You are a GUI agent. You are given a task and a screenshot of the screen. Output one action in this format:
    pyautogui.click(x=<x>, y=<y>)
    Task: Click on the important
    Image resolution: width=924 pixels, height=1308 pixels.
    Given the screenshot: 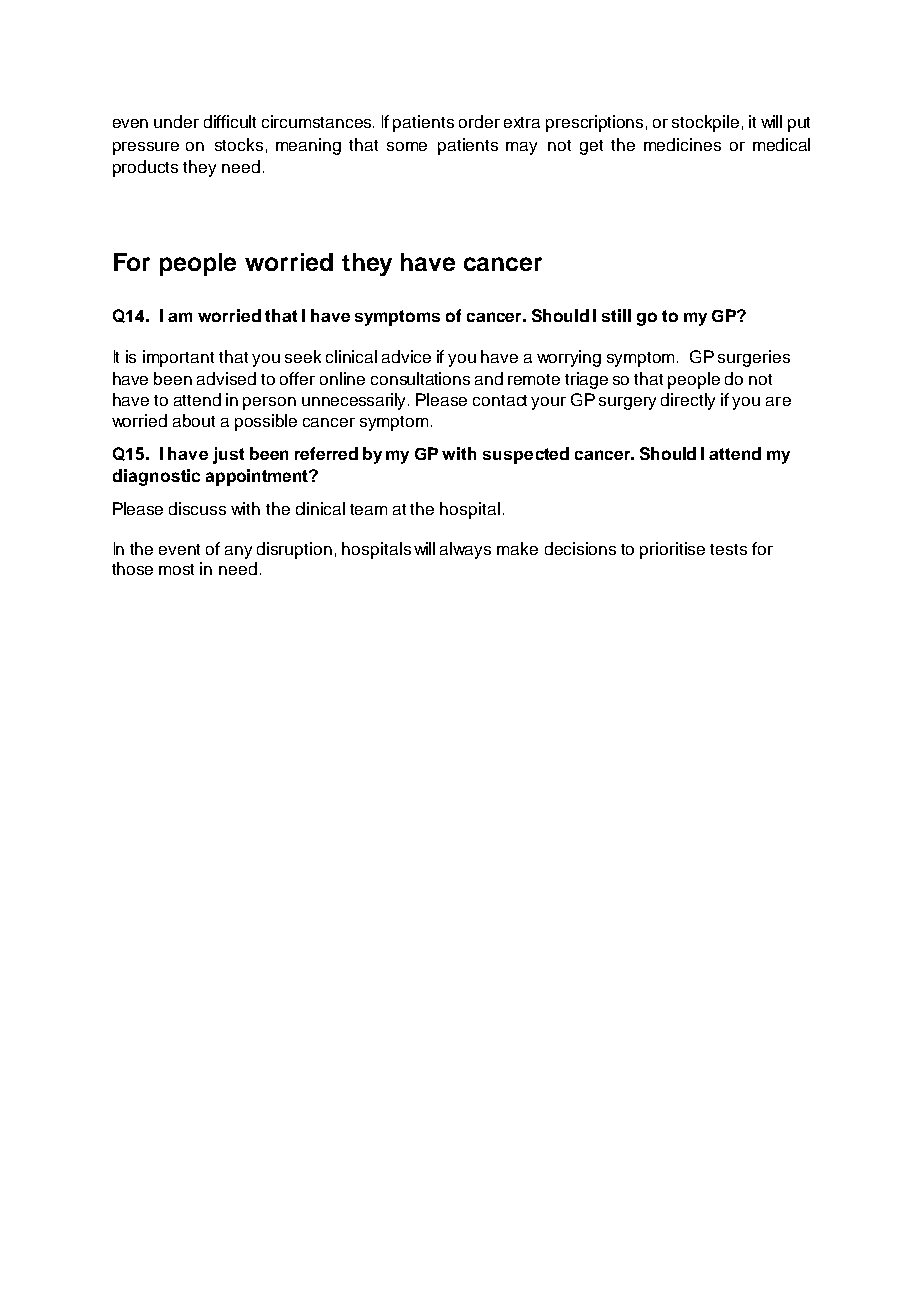 What is the action you would take?
    pyautogui.click(x=178, y=358)
